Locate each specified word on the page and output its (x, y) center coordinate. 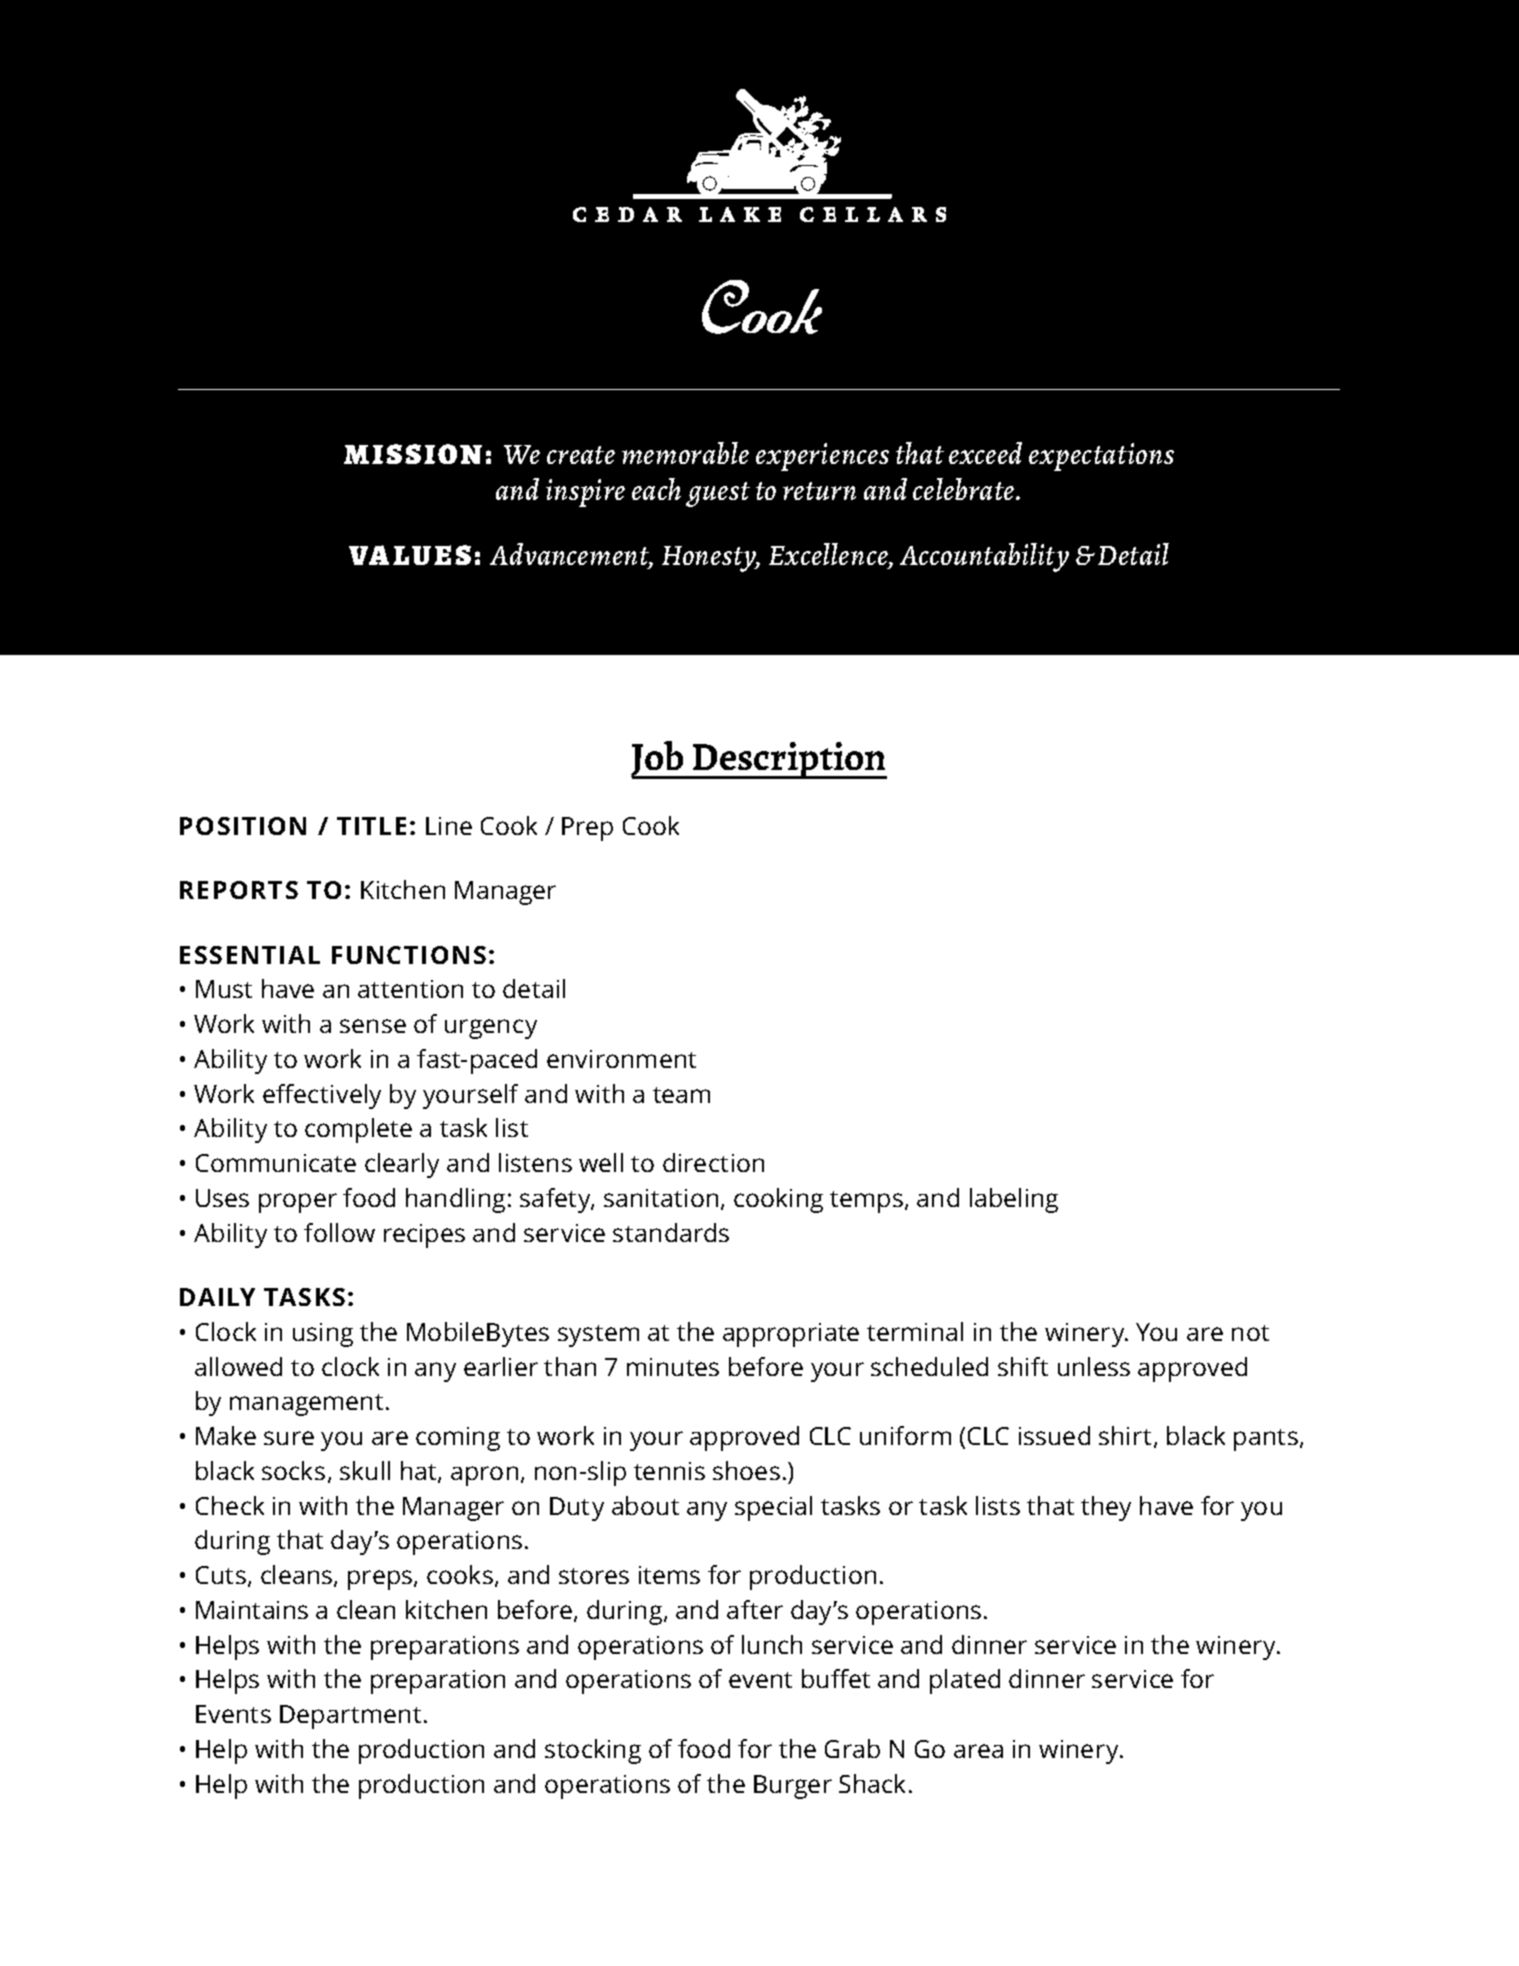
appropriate (791, 1335)
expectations (1101, 457)
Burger (793, 1787)
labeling (1014, 1200)
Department (350, 1717)
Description (789, 760)
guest (718, 494)
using (323, 1335)
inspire (585, 493)
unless (1094, 1366)
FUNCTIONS (409, 955)
